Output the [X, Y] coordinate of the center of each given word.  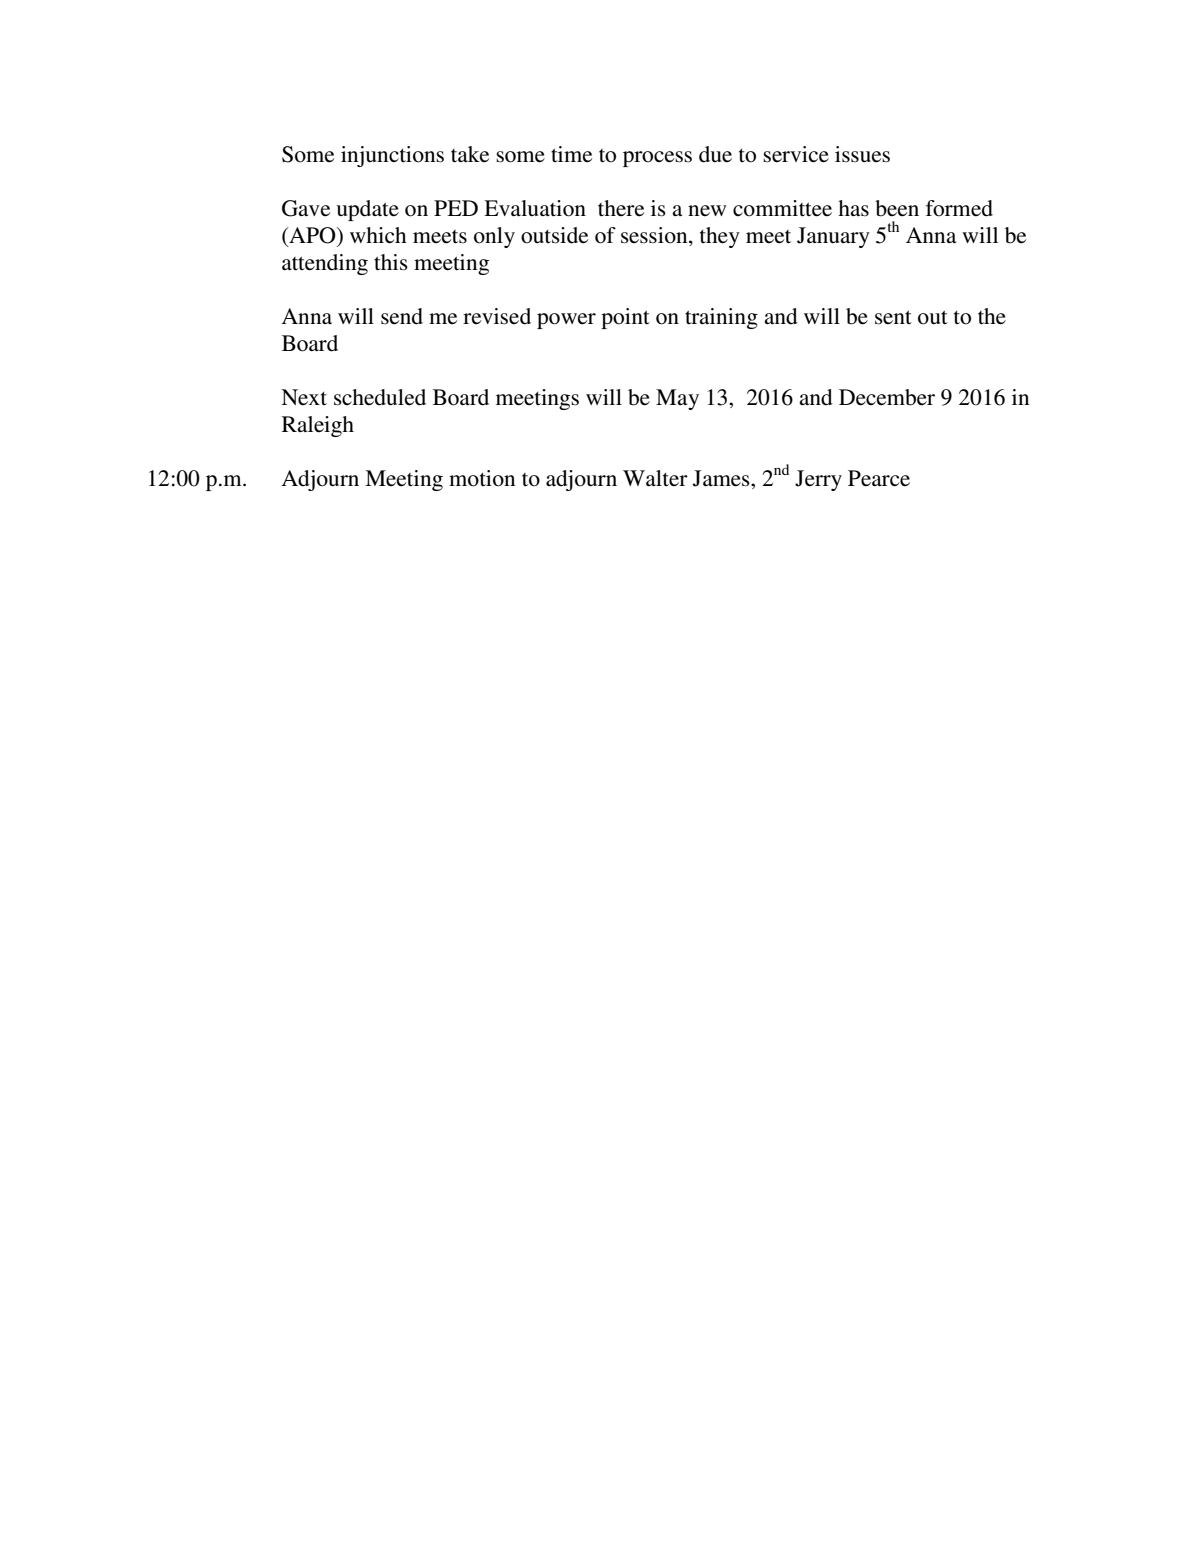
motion [482, 478]
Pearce [879, 478]
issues [862, 154]
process [657, 159]
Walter [655, 478]
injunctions [392, 156]
